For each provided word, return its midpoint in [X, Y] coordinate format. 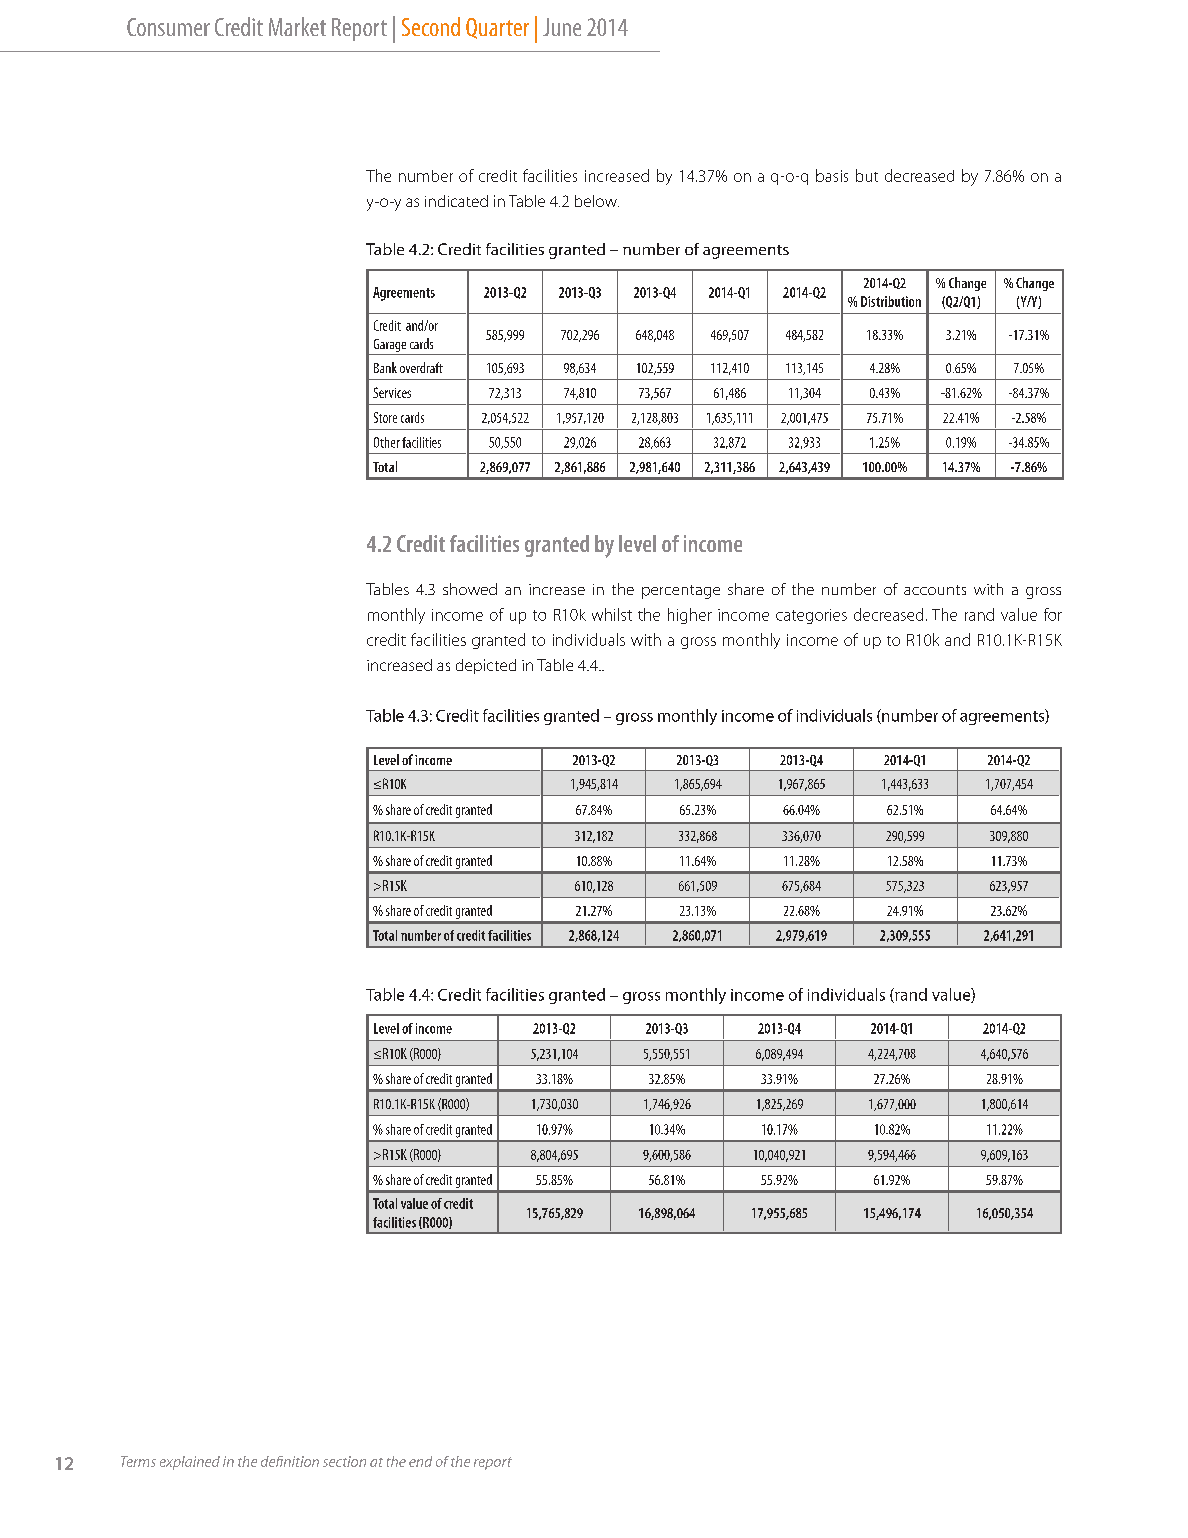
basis [832, 175]
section [344, 1461]
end [420, 1461]
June [562, 27]
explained [190, 1463]
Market [297, 26]
